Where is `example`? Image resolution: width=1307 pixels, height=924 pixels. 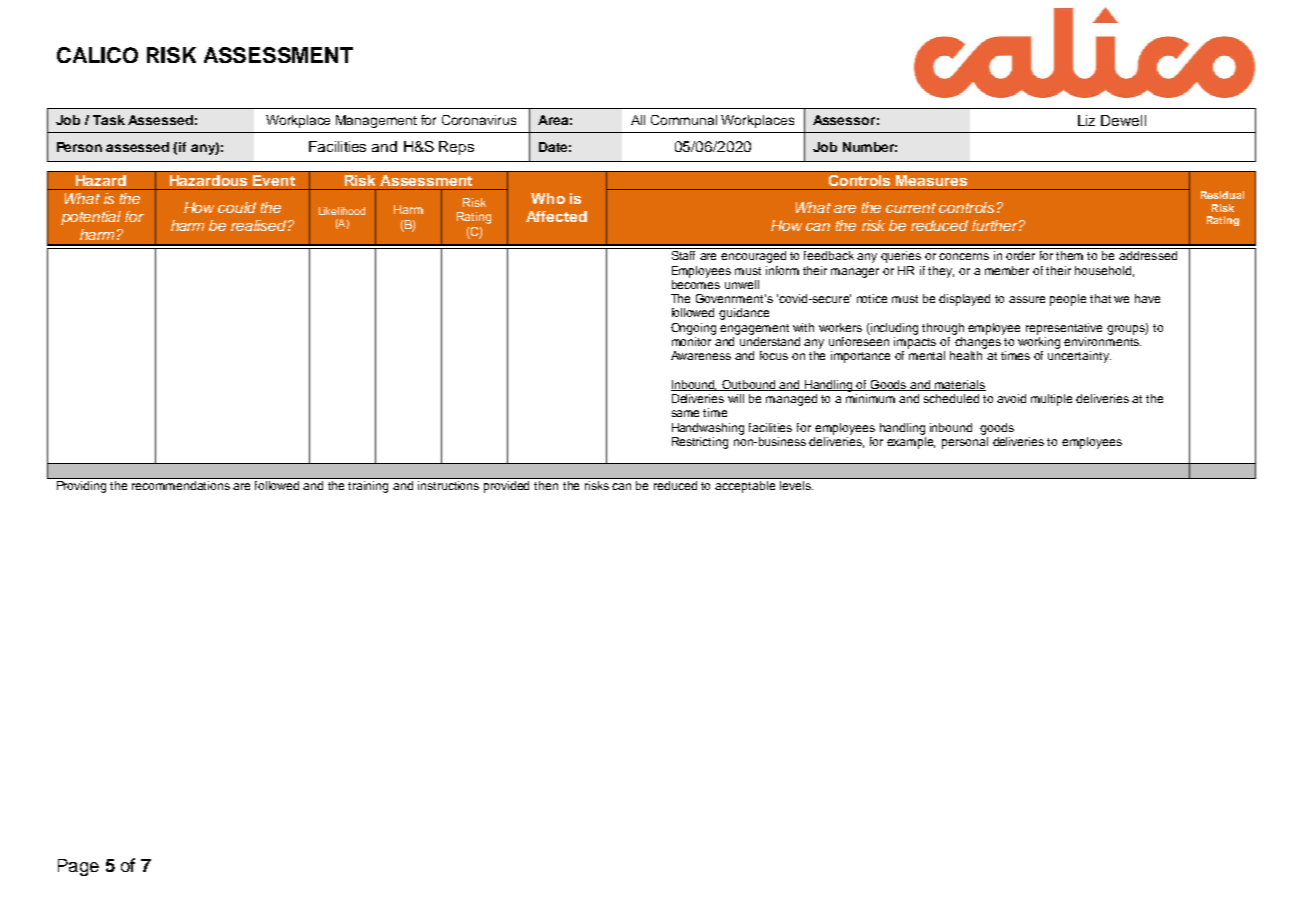 example is located at coordinates (911, 441).
